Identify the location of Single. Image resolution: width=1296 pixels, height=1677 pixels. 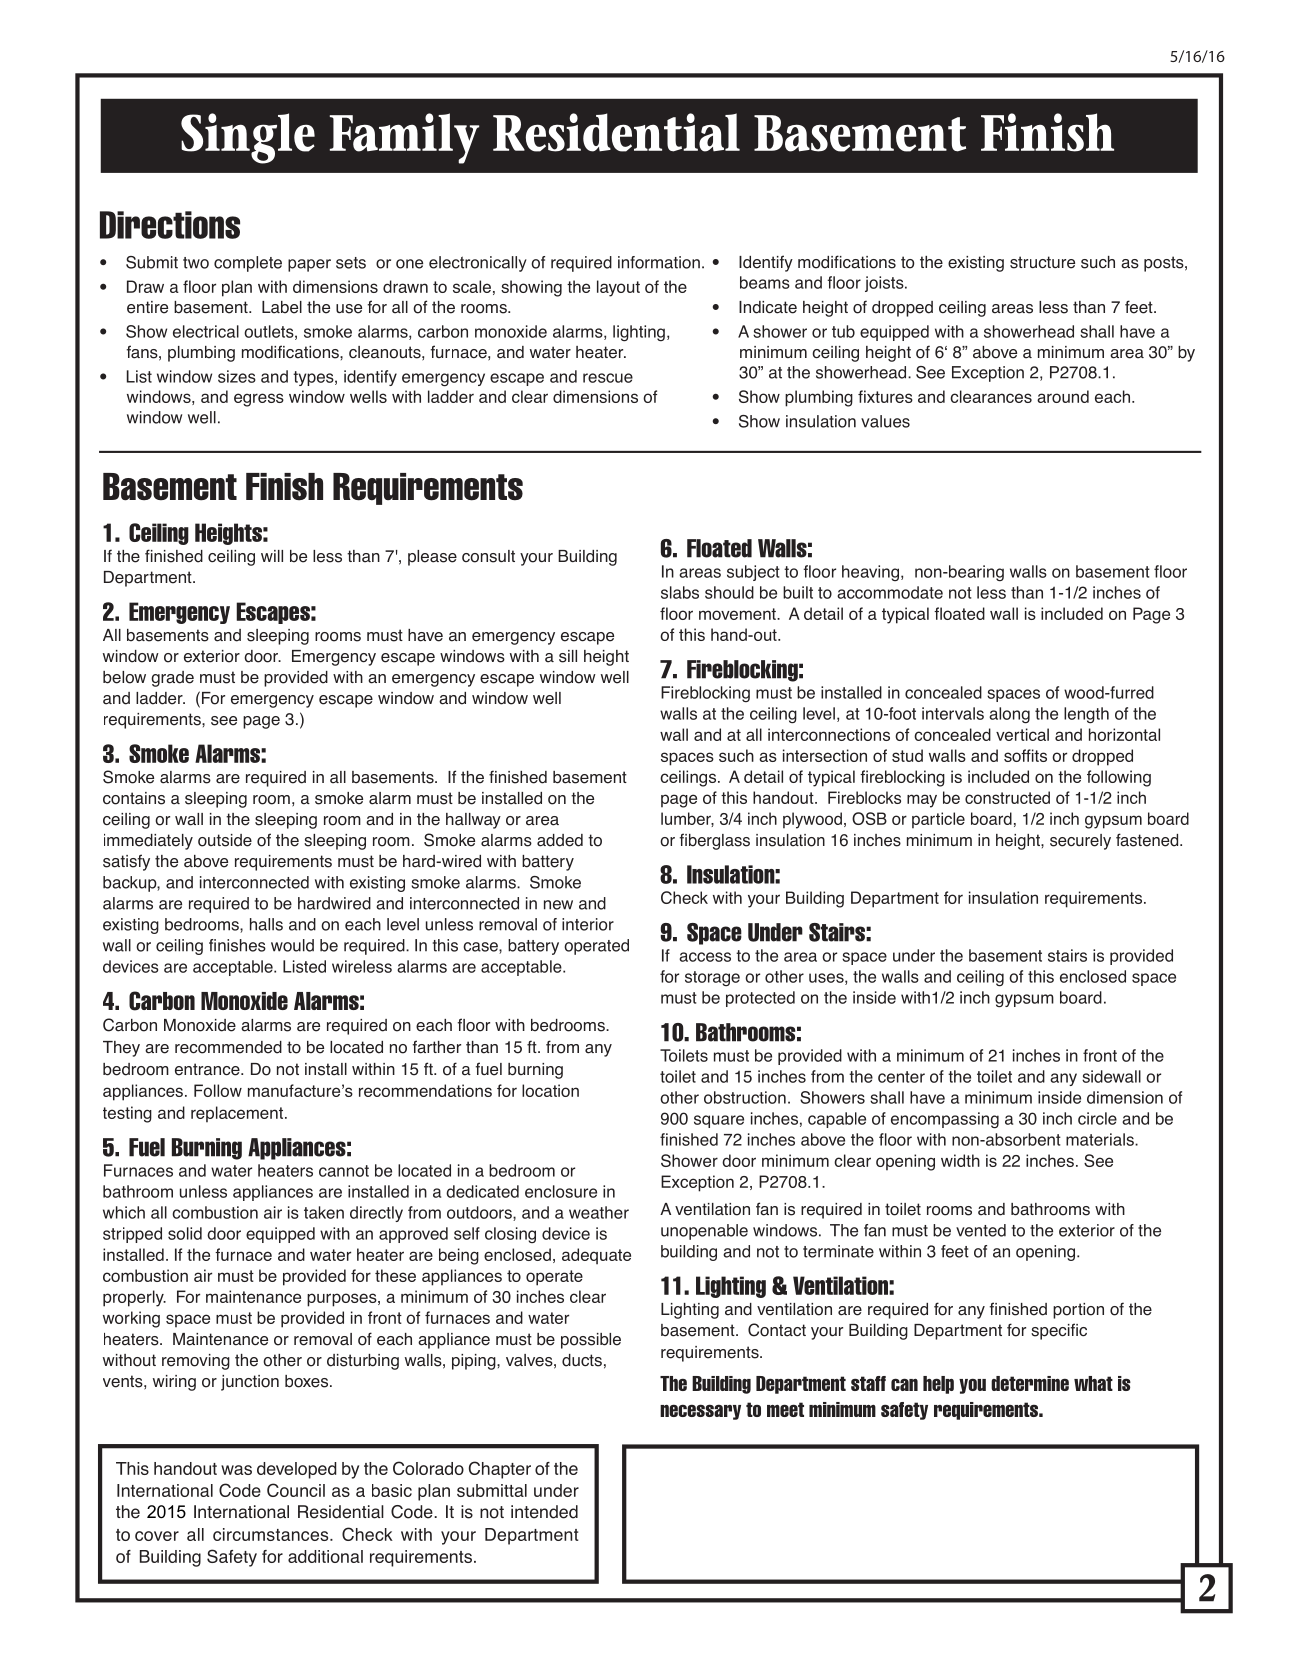
(248, 138).
